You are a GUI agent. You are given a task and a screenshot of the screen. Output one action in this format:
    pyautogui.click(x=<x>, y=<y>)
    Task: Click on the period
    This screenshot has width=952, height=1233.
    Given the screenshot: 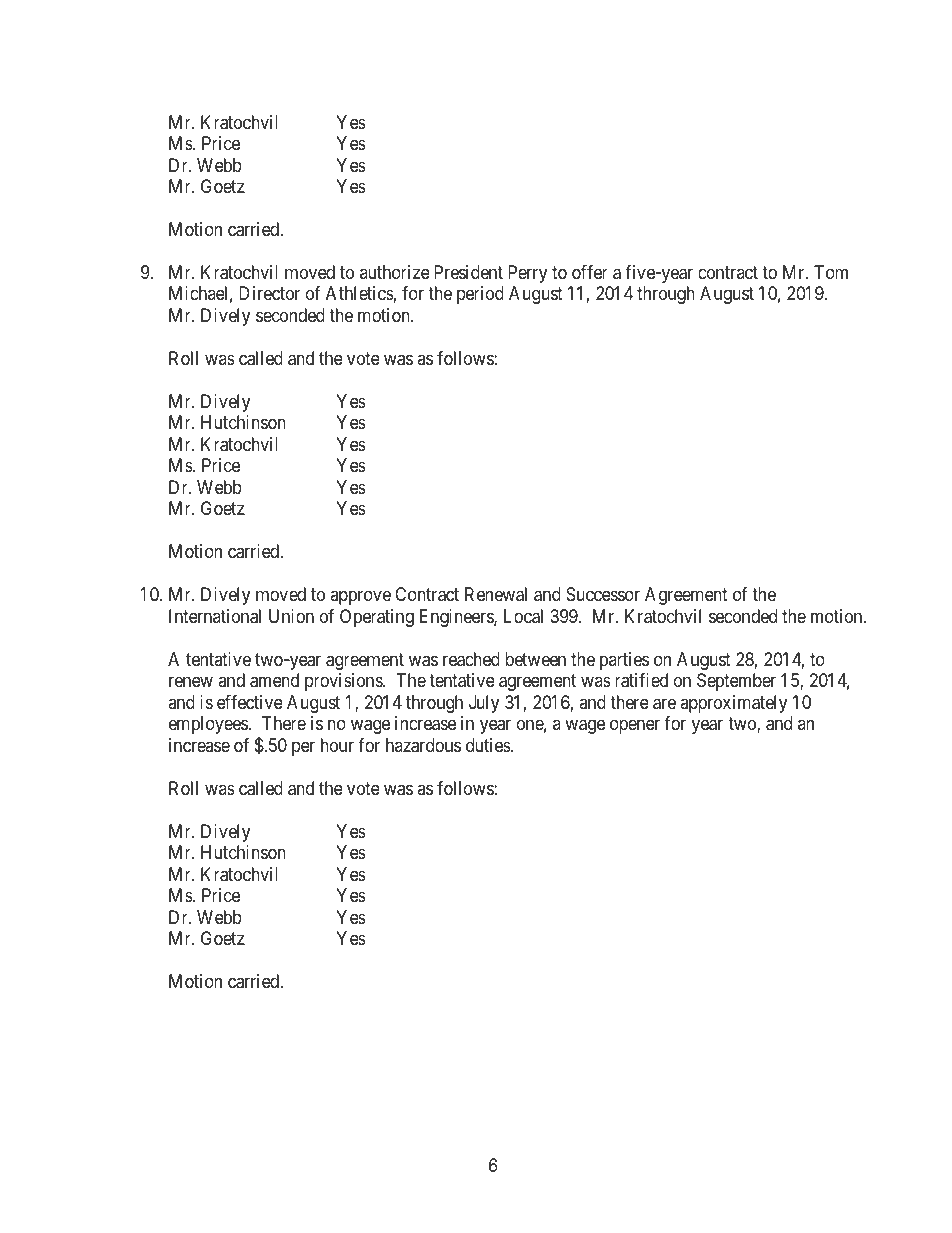 What is the action you would take?
    pyautogui.click(x=480, y=295)
